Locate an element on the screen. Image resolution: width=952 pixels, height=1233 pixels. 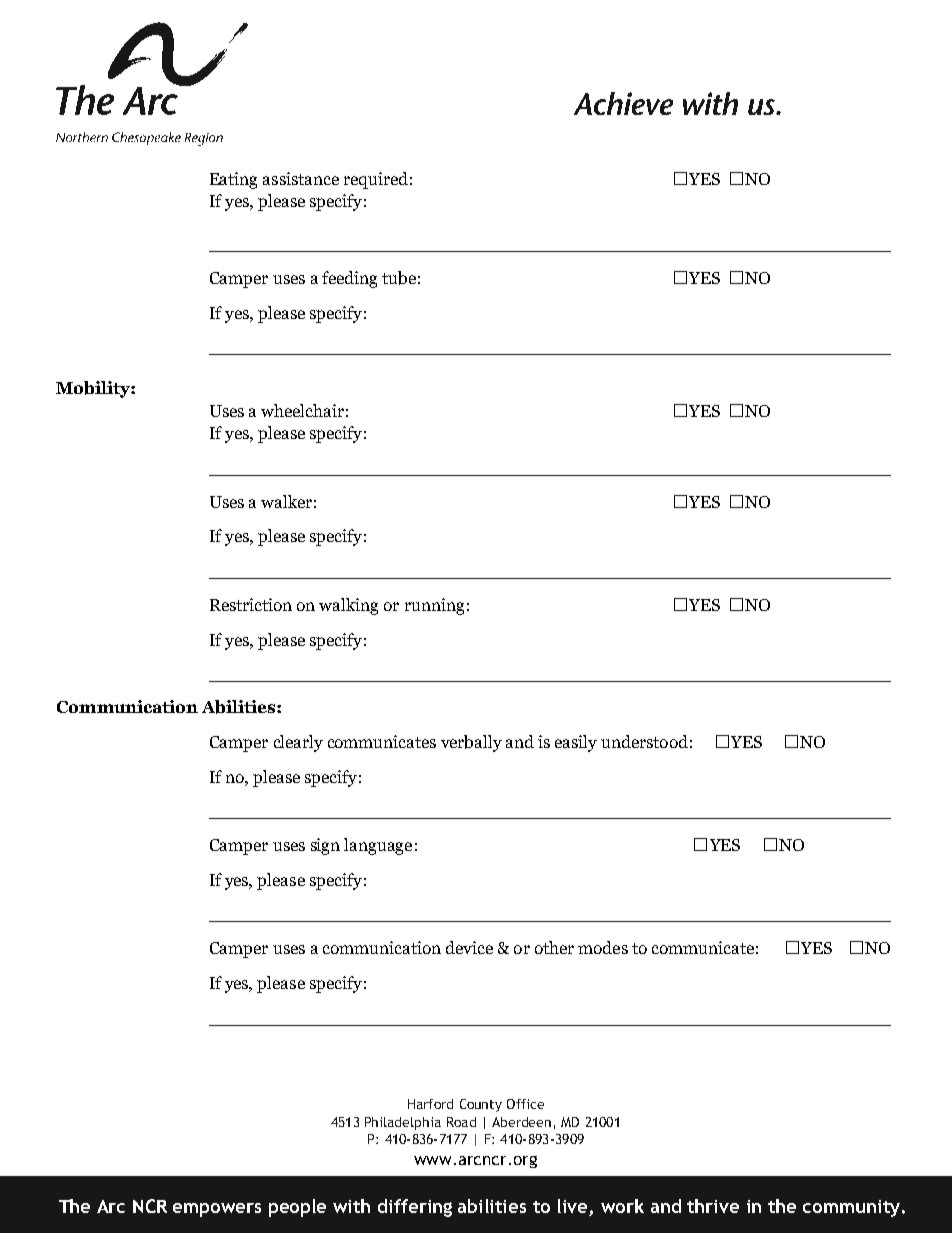
tube is located at coordinates (399, 278).
